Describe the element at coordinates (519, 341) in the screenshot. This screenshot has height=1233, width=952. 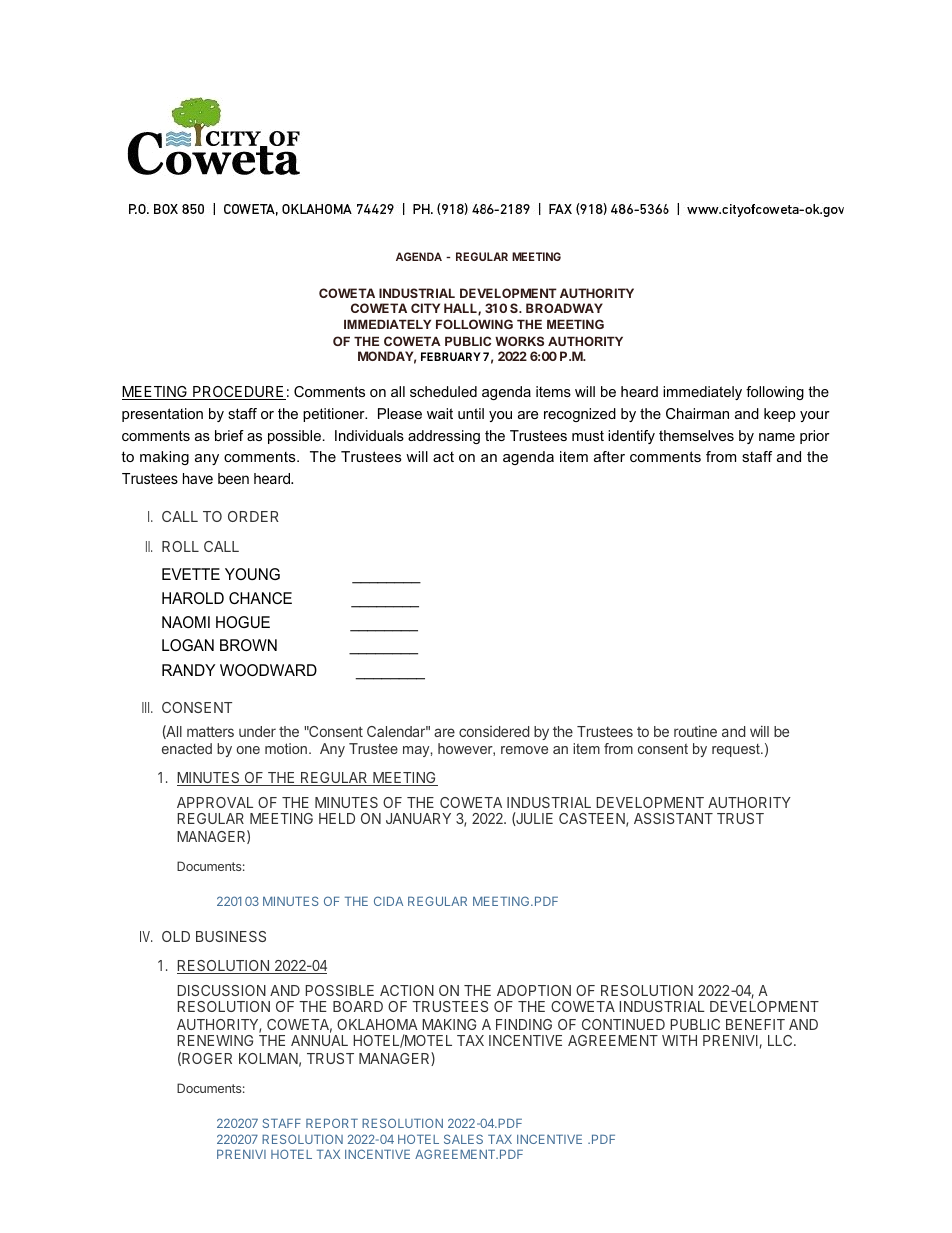
I see `WORKS` at that location.
